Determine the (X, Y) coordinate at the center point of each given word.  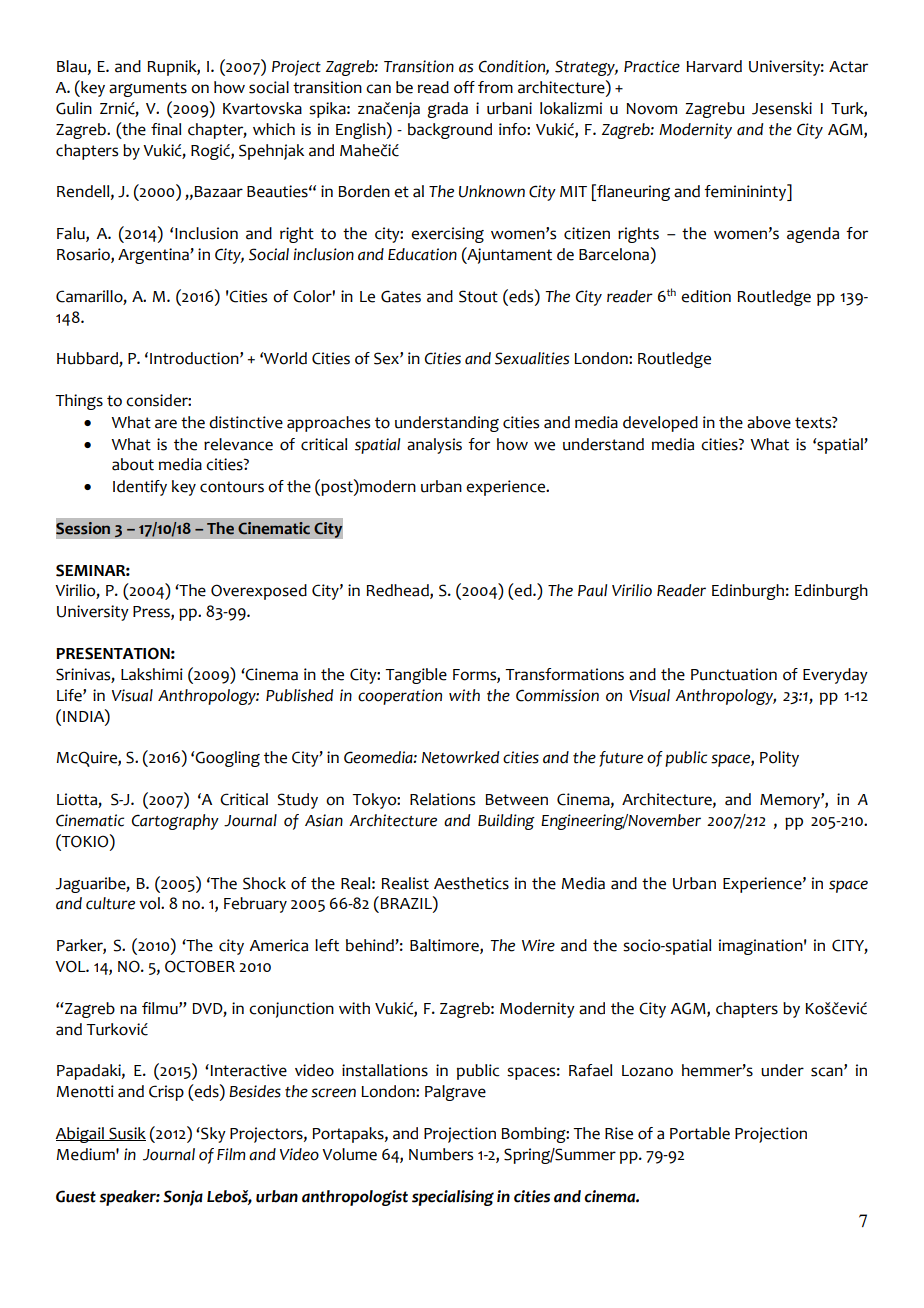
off (464, 87)
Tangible (416, 676)
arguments (148, 89)
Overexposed (259, 592)
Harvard (714, 66)
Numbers (441, 1154)
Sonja (183, 1198)
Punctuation (734, 674)
